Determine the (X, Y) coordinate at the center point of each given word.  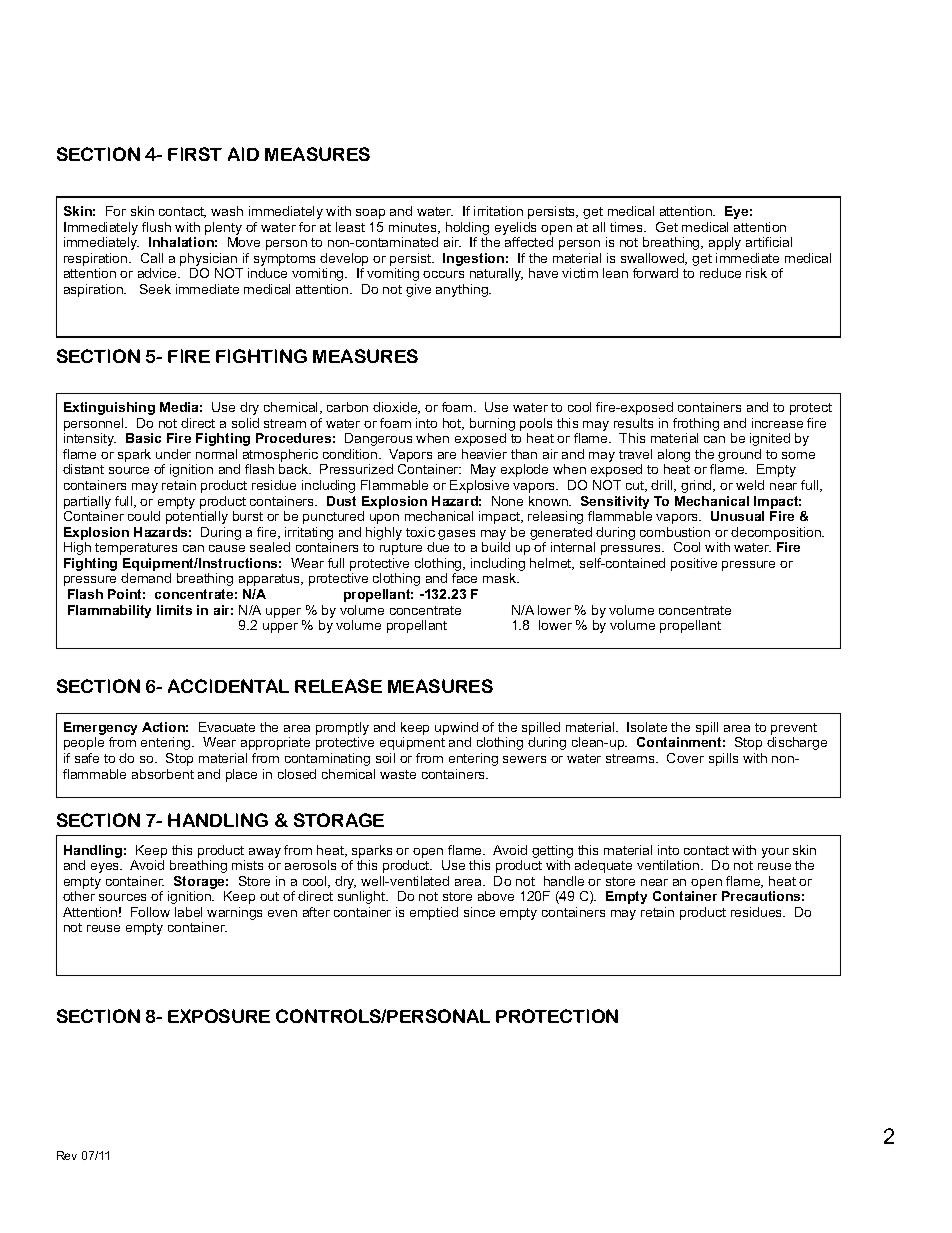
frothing (696, 426)
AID (243, 154)
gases (456, 535)
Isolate (647, 727)
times (628, 227)
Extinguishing (109, 408)
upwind (456, 730)
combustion (675, 532)
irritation (498, 211)
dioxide (396, 408)
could (144, 516)
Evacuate (227, 727)
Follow (150, 912)
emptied (434, 913)
